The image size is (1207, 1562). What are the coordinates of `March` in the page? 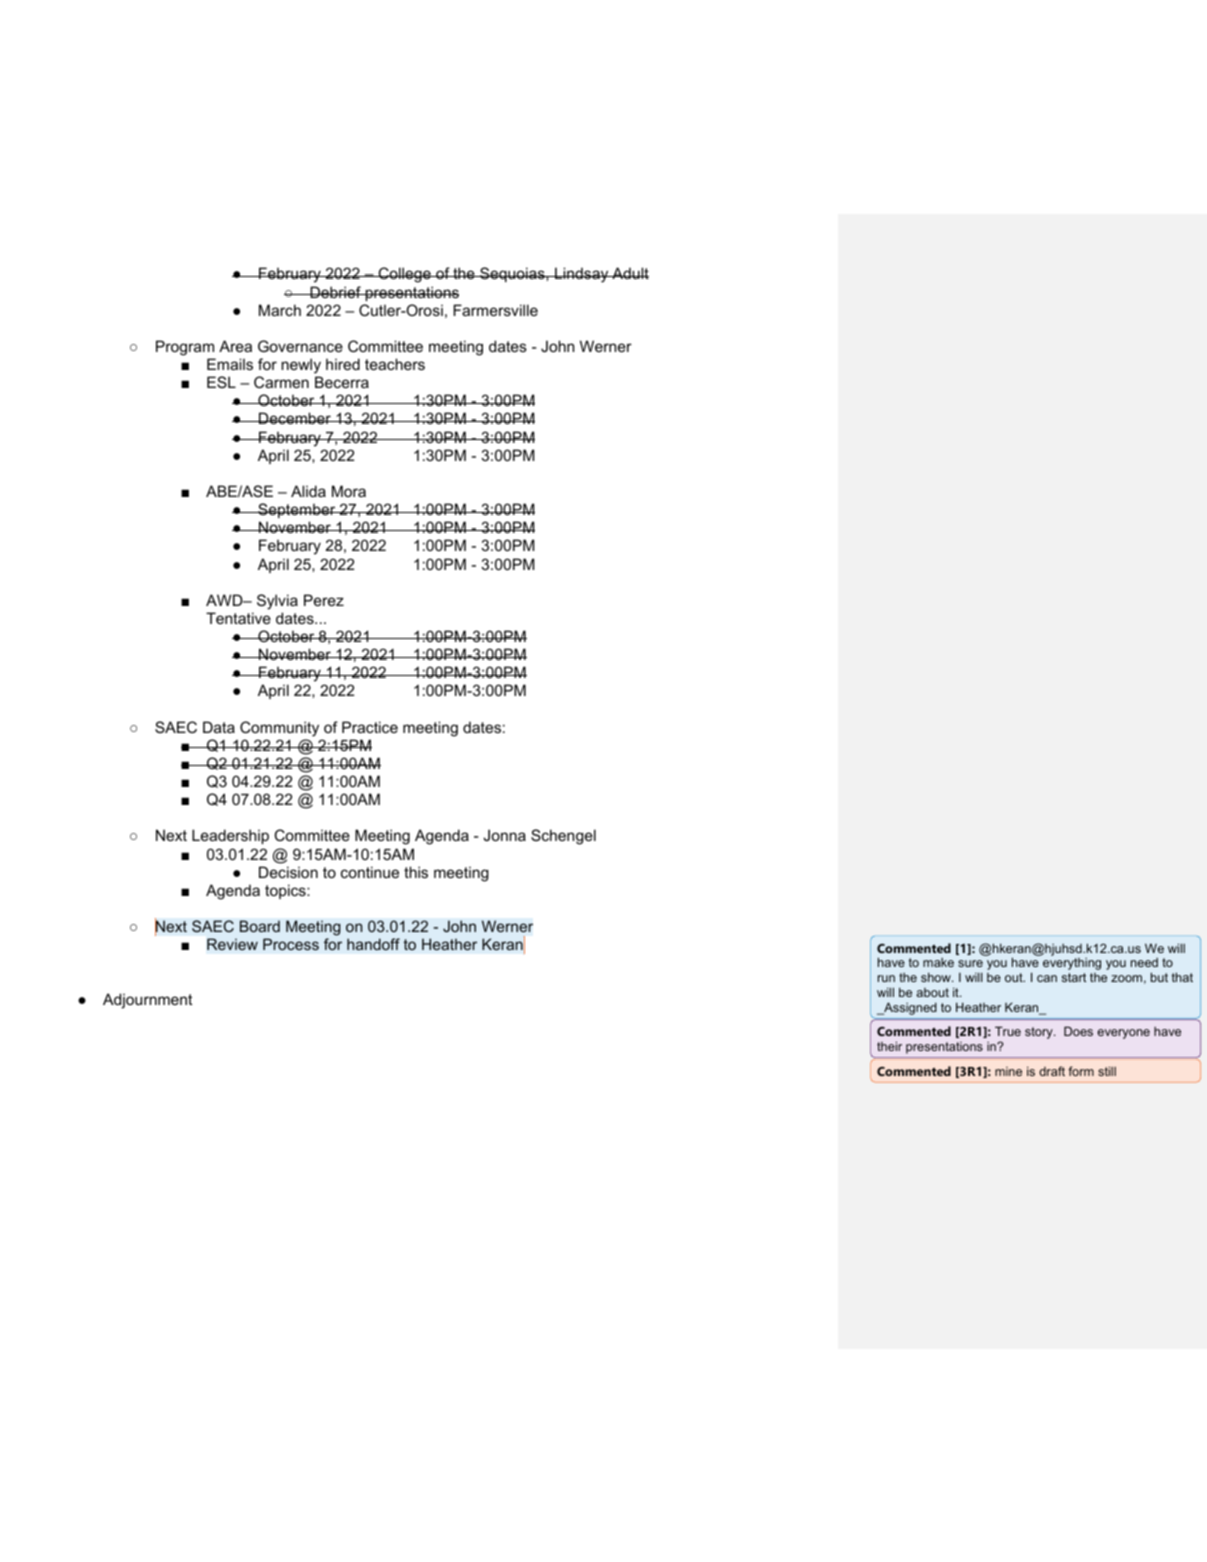 It's located at (280, 310).
